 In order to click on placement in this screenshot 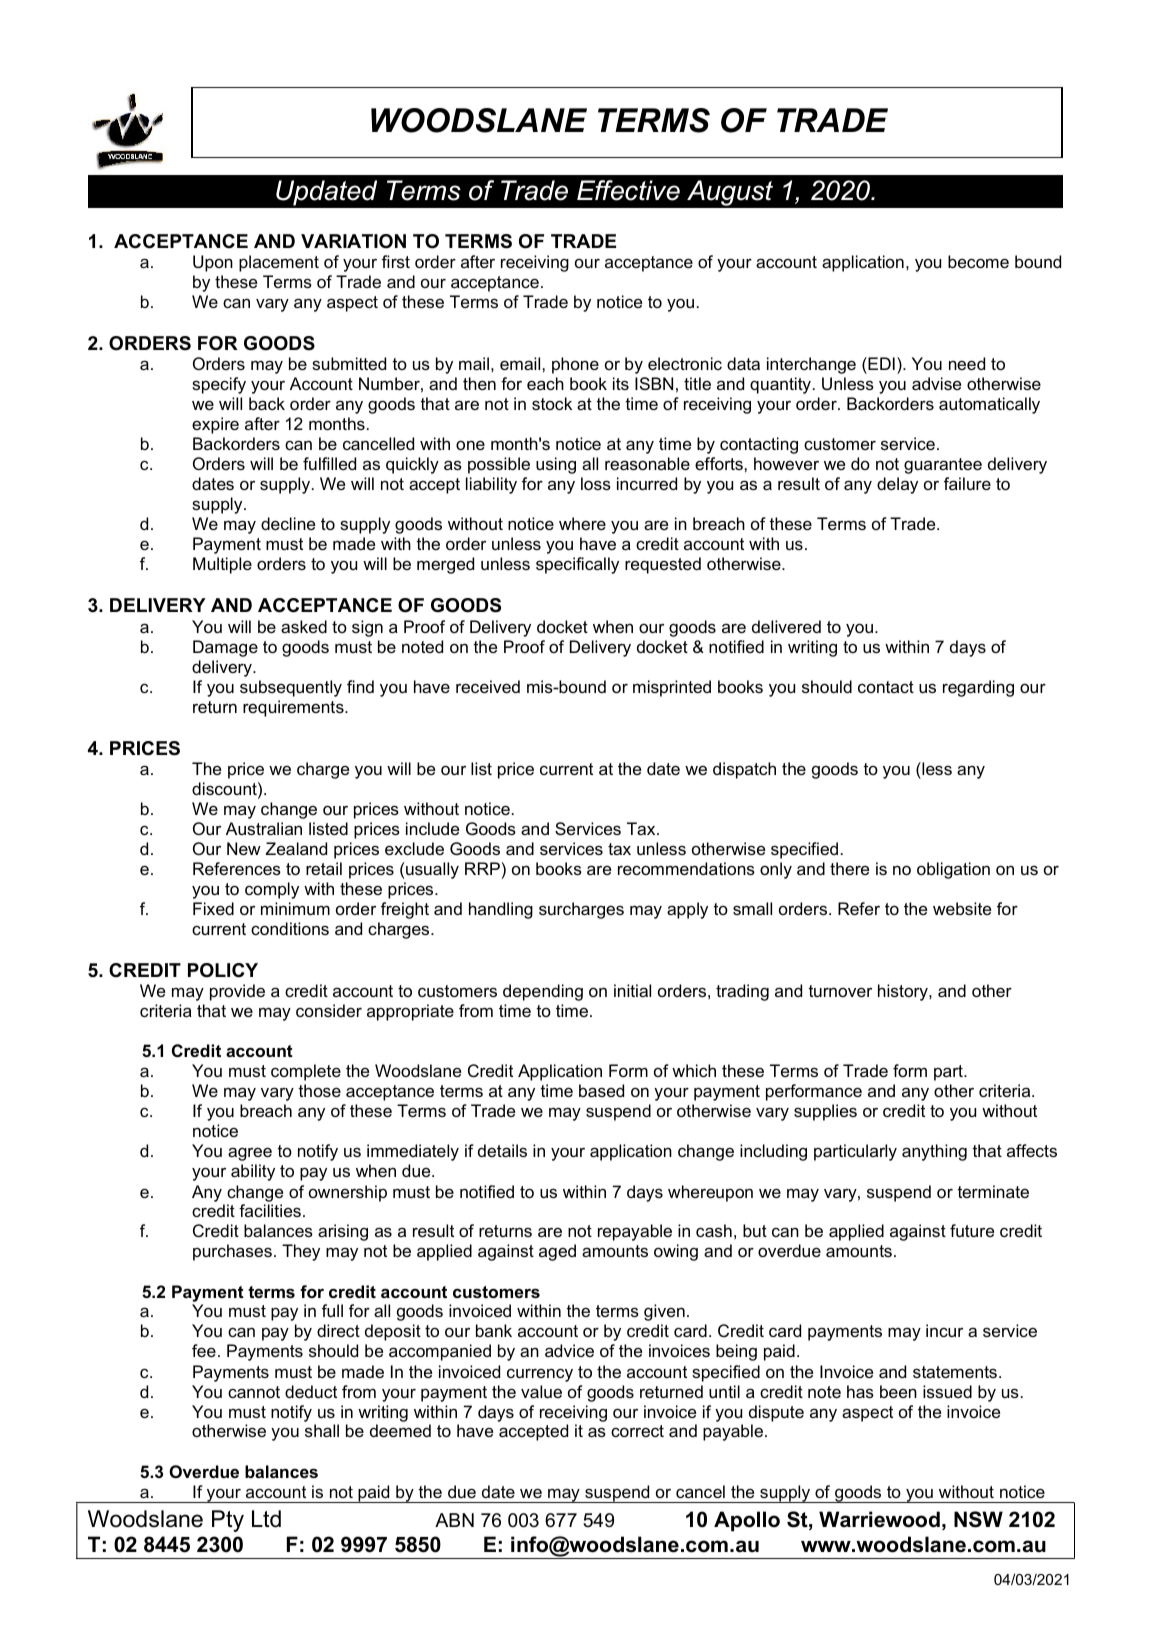, I will do `click(279, 263)`.
